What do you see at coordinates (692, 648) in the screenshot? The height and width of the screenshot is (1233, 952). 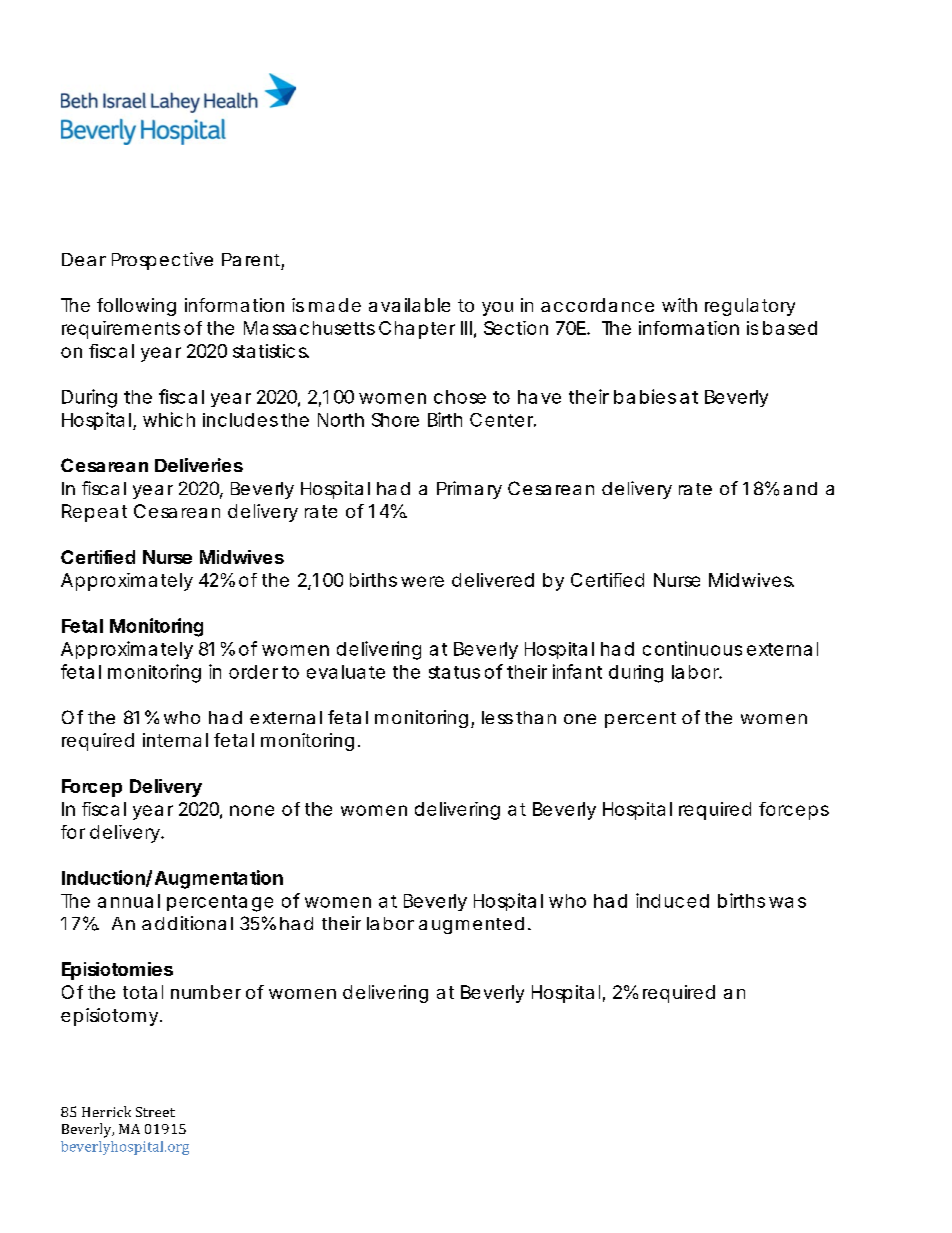 I see `continuous` at bounding box center [692, 648].
